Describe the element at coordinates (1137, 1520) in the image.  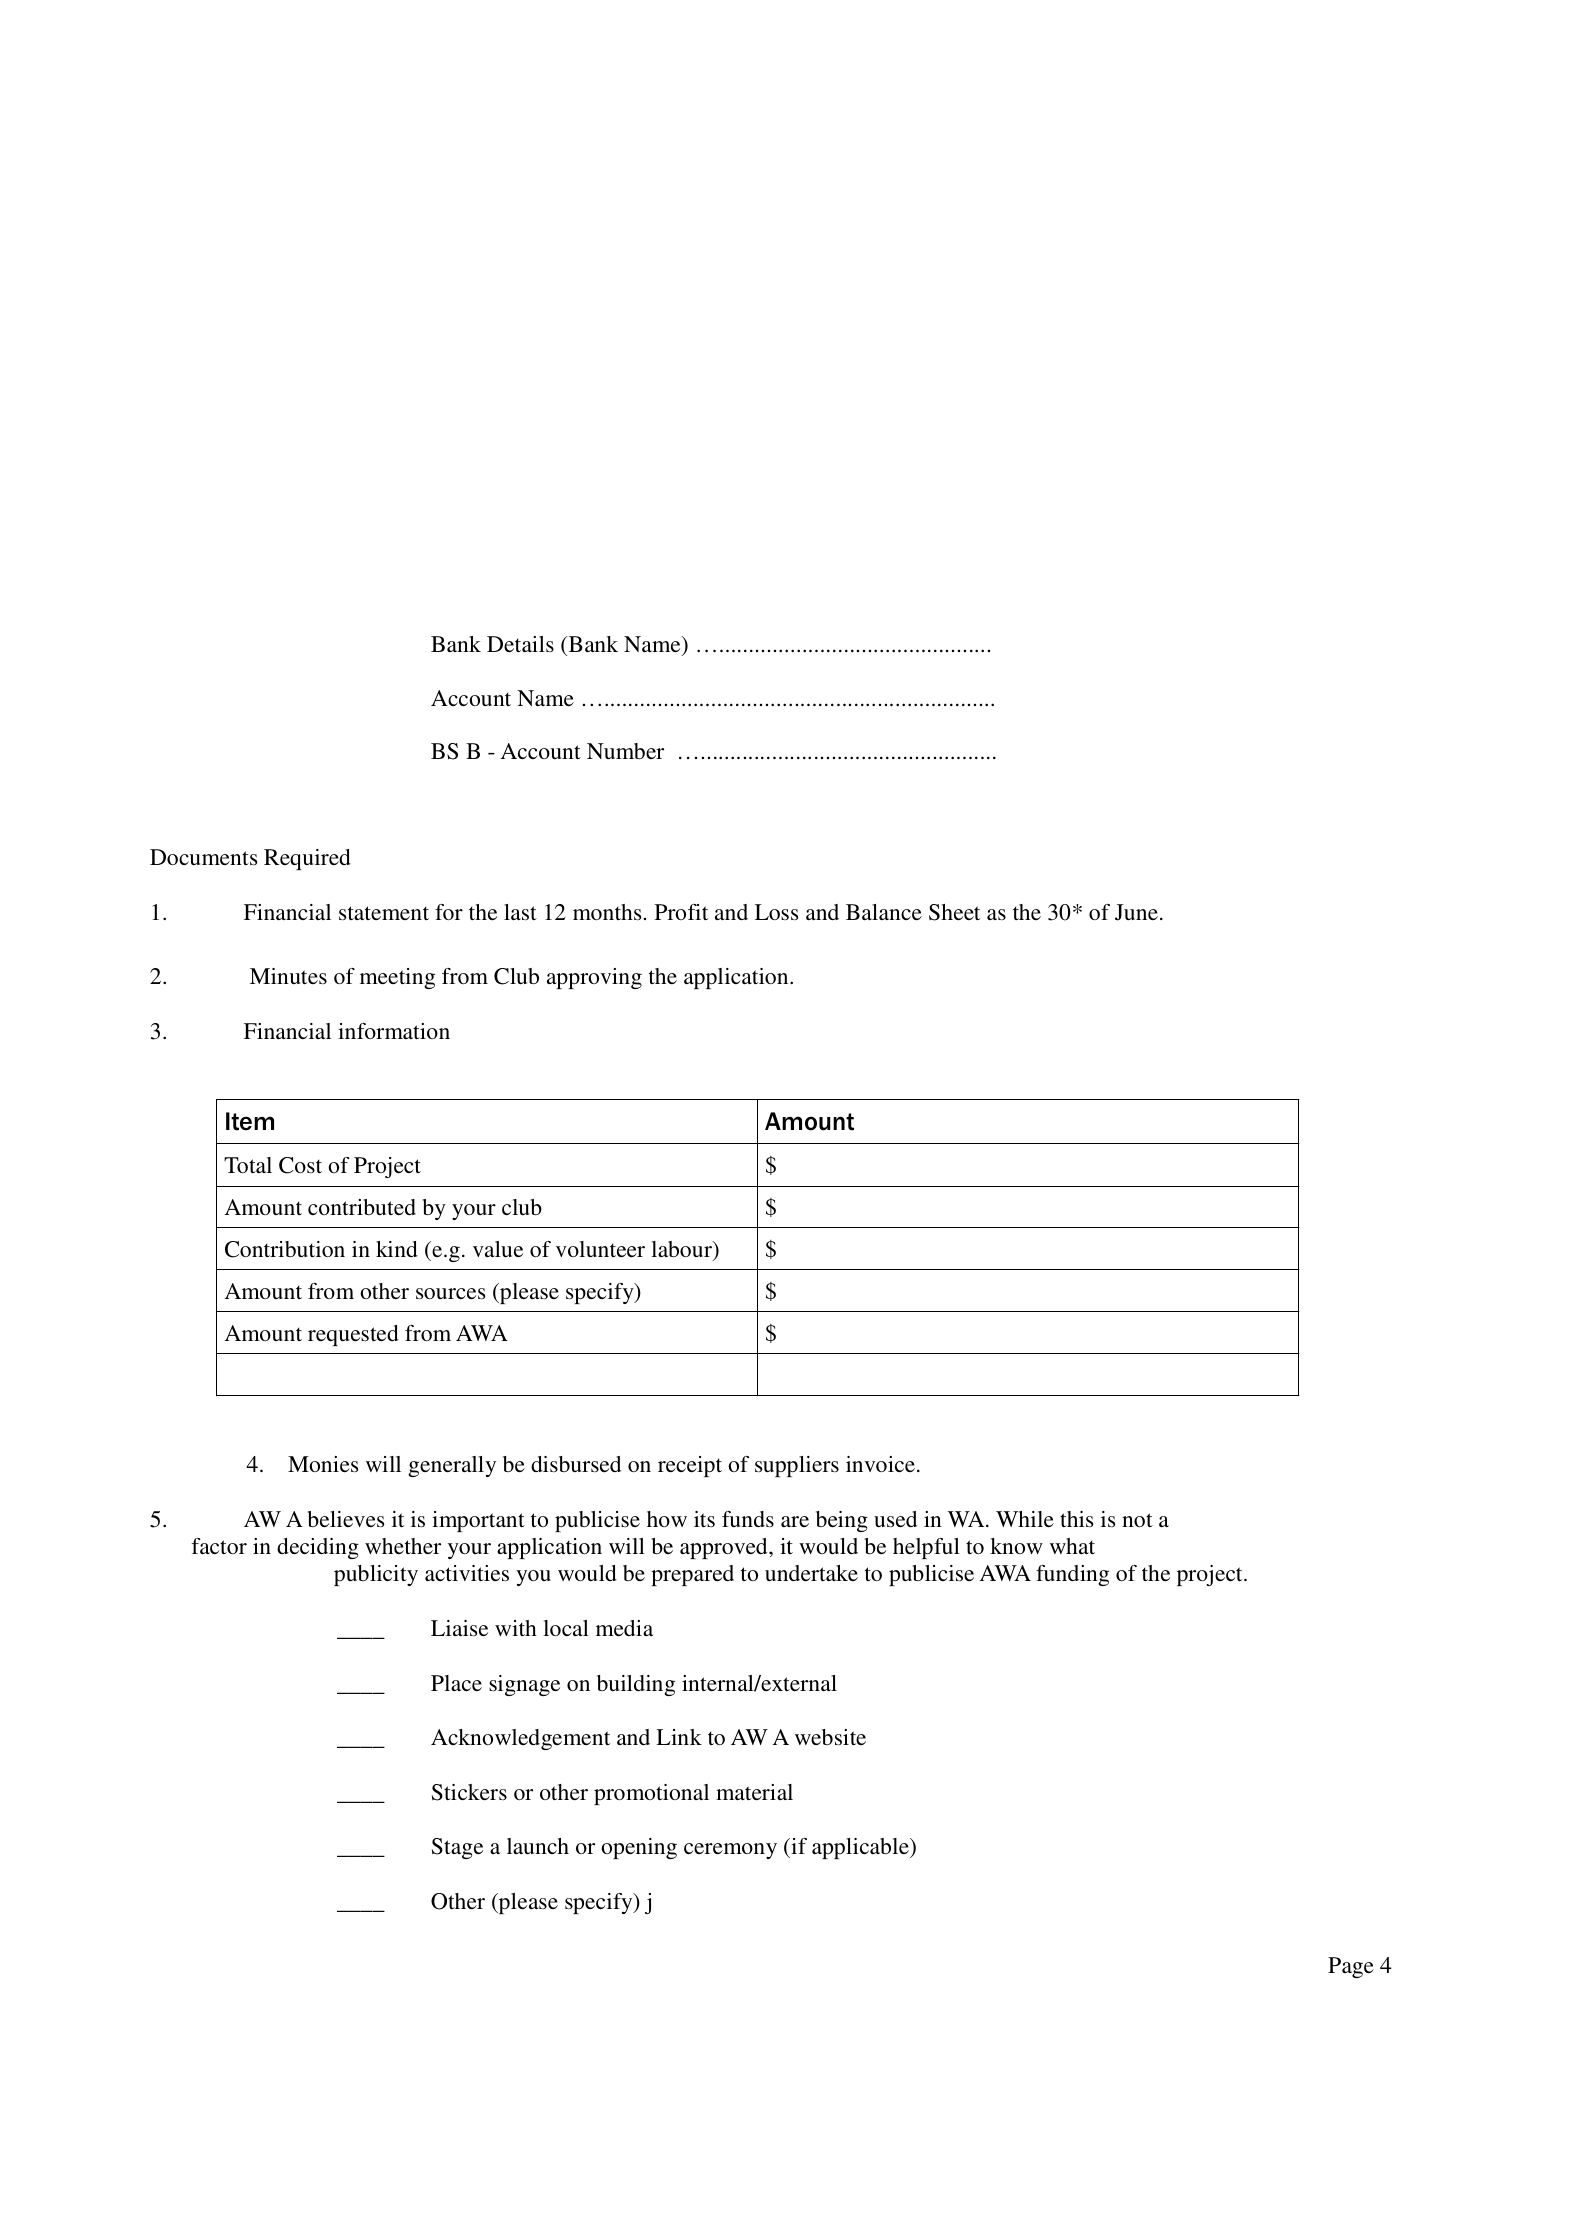
I see `not` at that location.
